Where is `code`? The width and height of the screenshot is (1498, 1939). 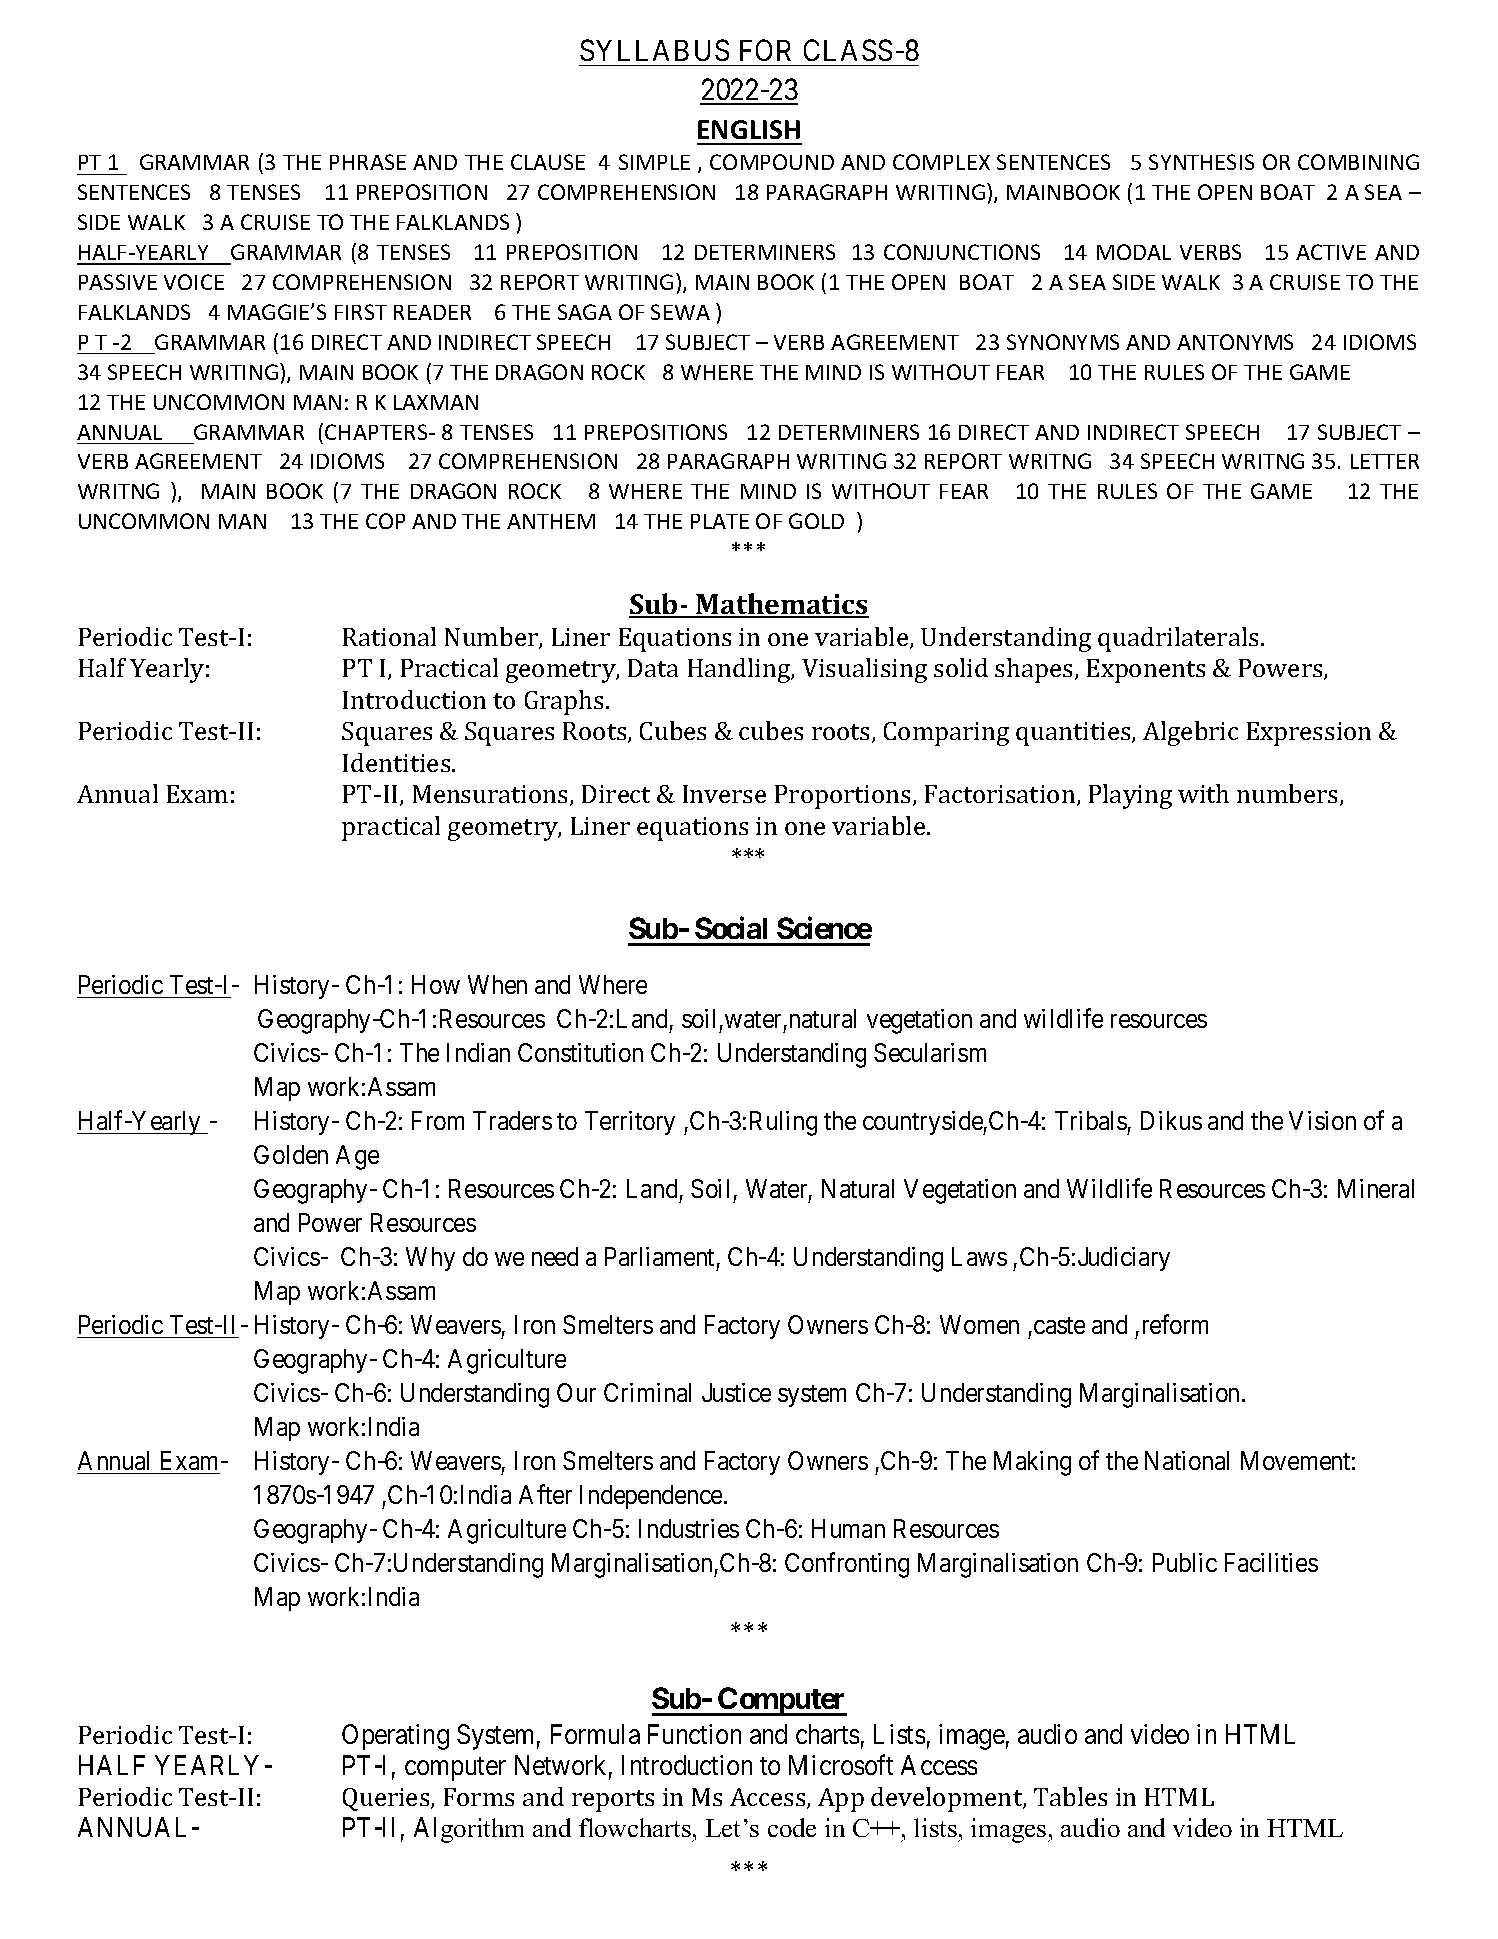
code is located at coordinates (792, 1827).
